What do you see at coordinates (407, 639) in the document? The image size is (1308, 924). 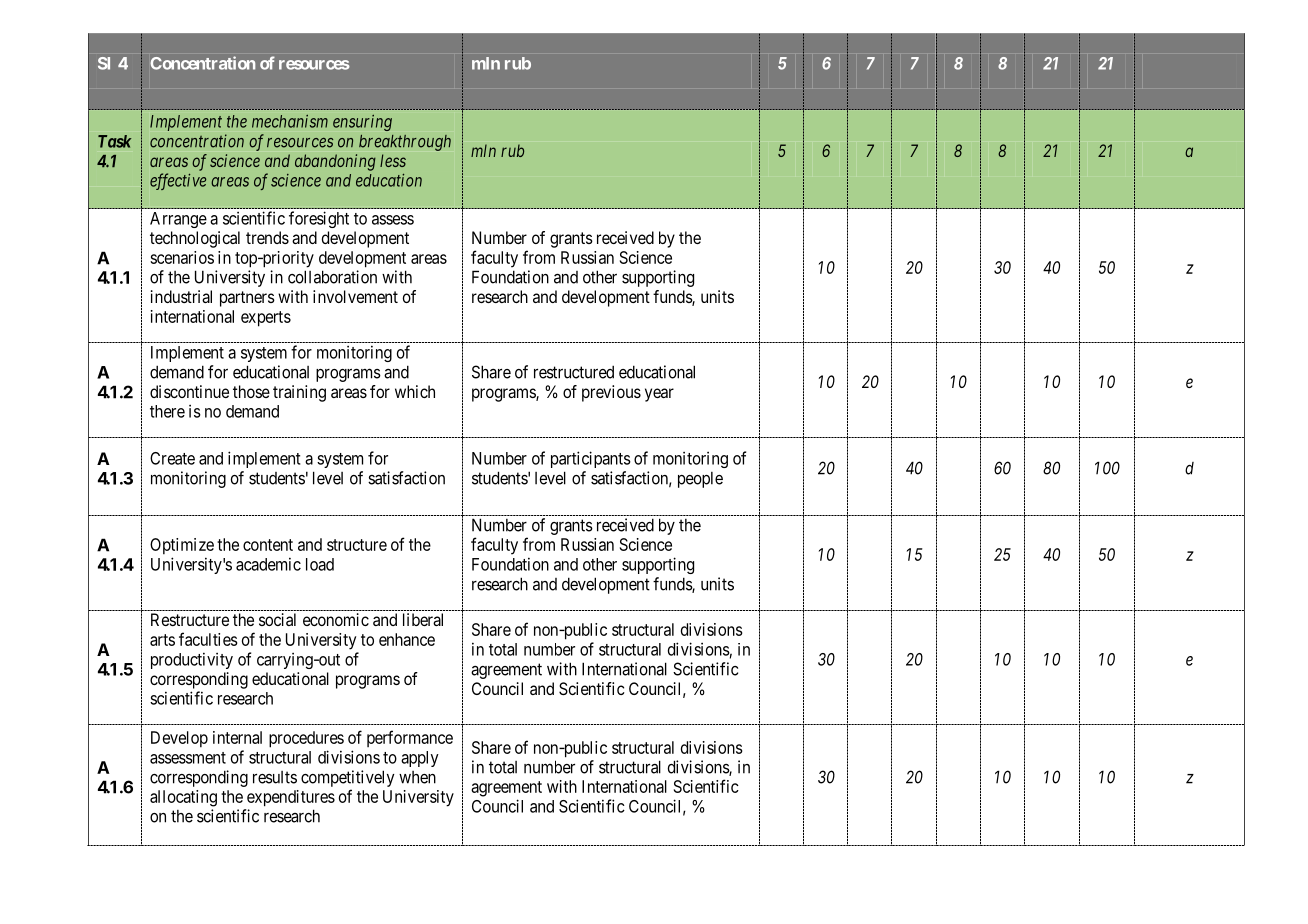 I see `enhance` at bounding box center [407, 639].
